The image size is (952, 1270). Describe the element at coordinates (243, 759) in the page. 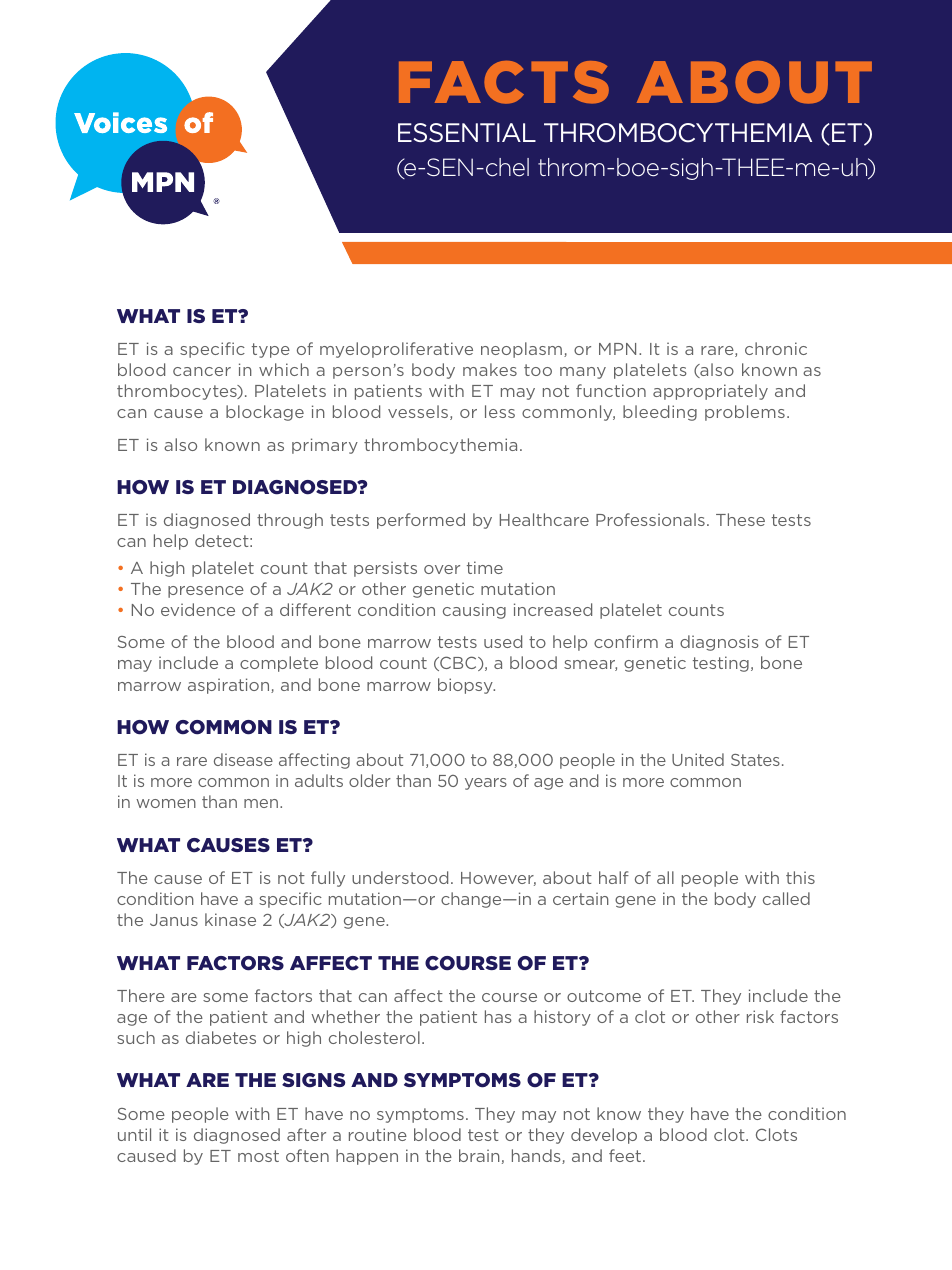

I see `disease` at that location.
